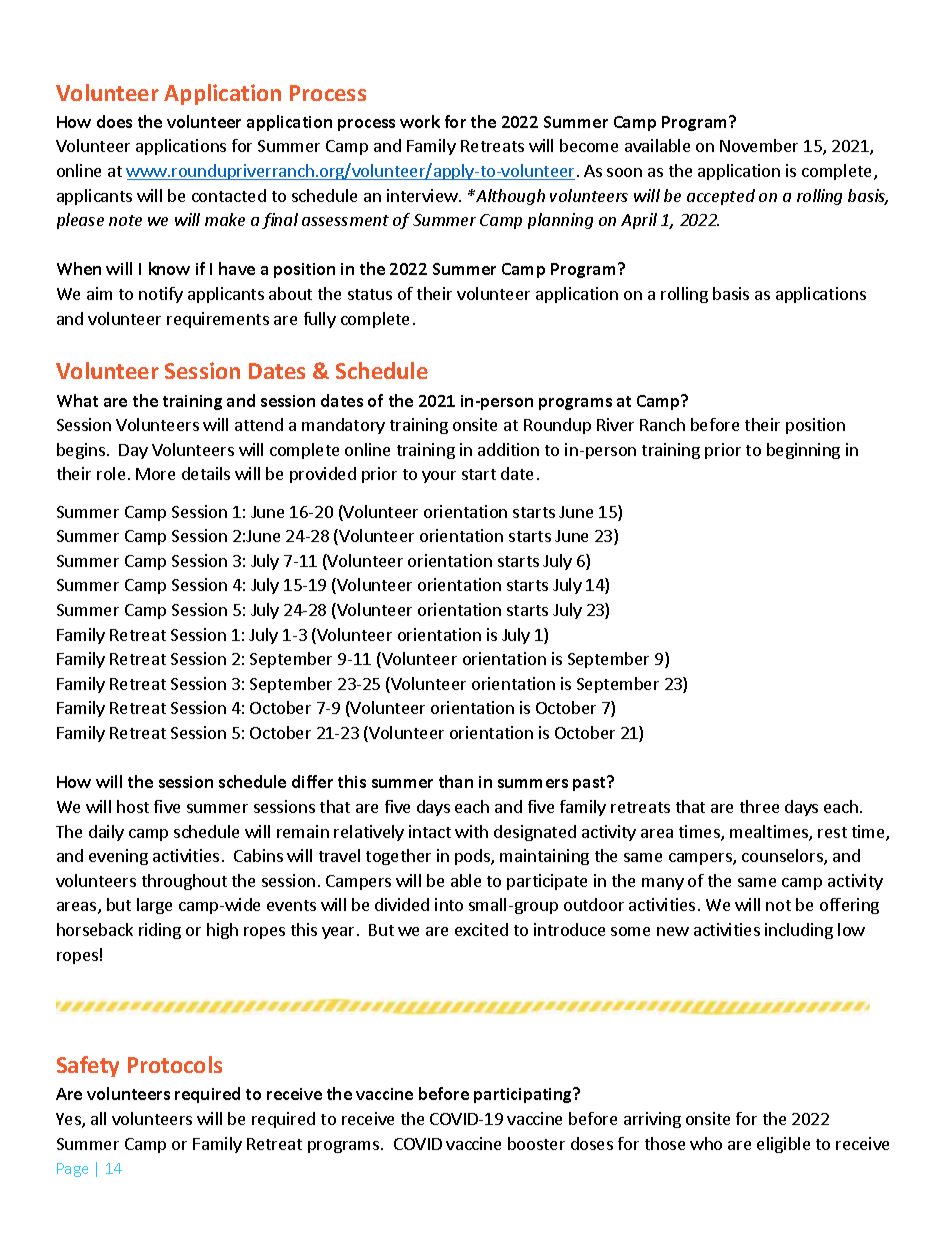  What do you see at coordinates (536, 1143) in the screenshot?
I see `booster` at bounding box center [536, 1143].
